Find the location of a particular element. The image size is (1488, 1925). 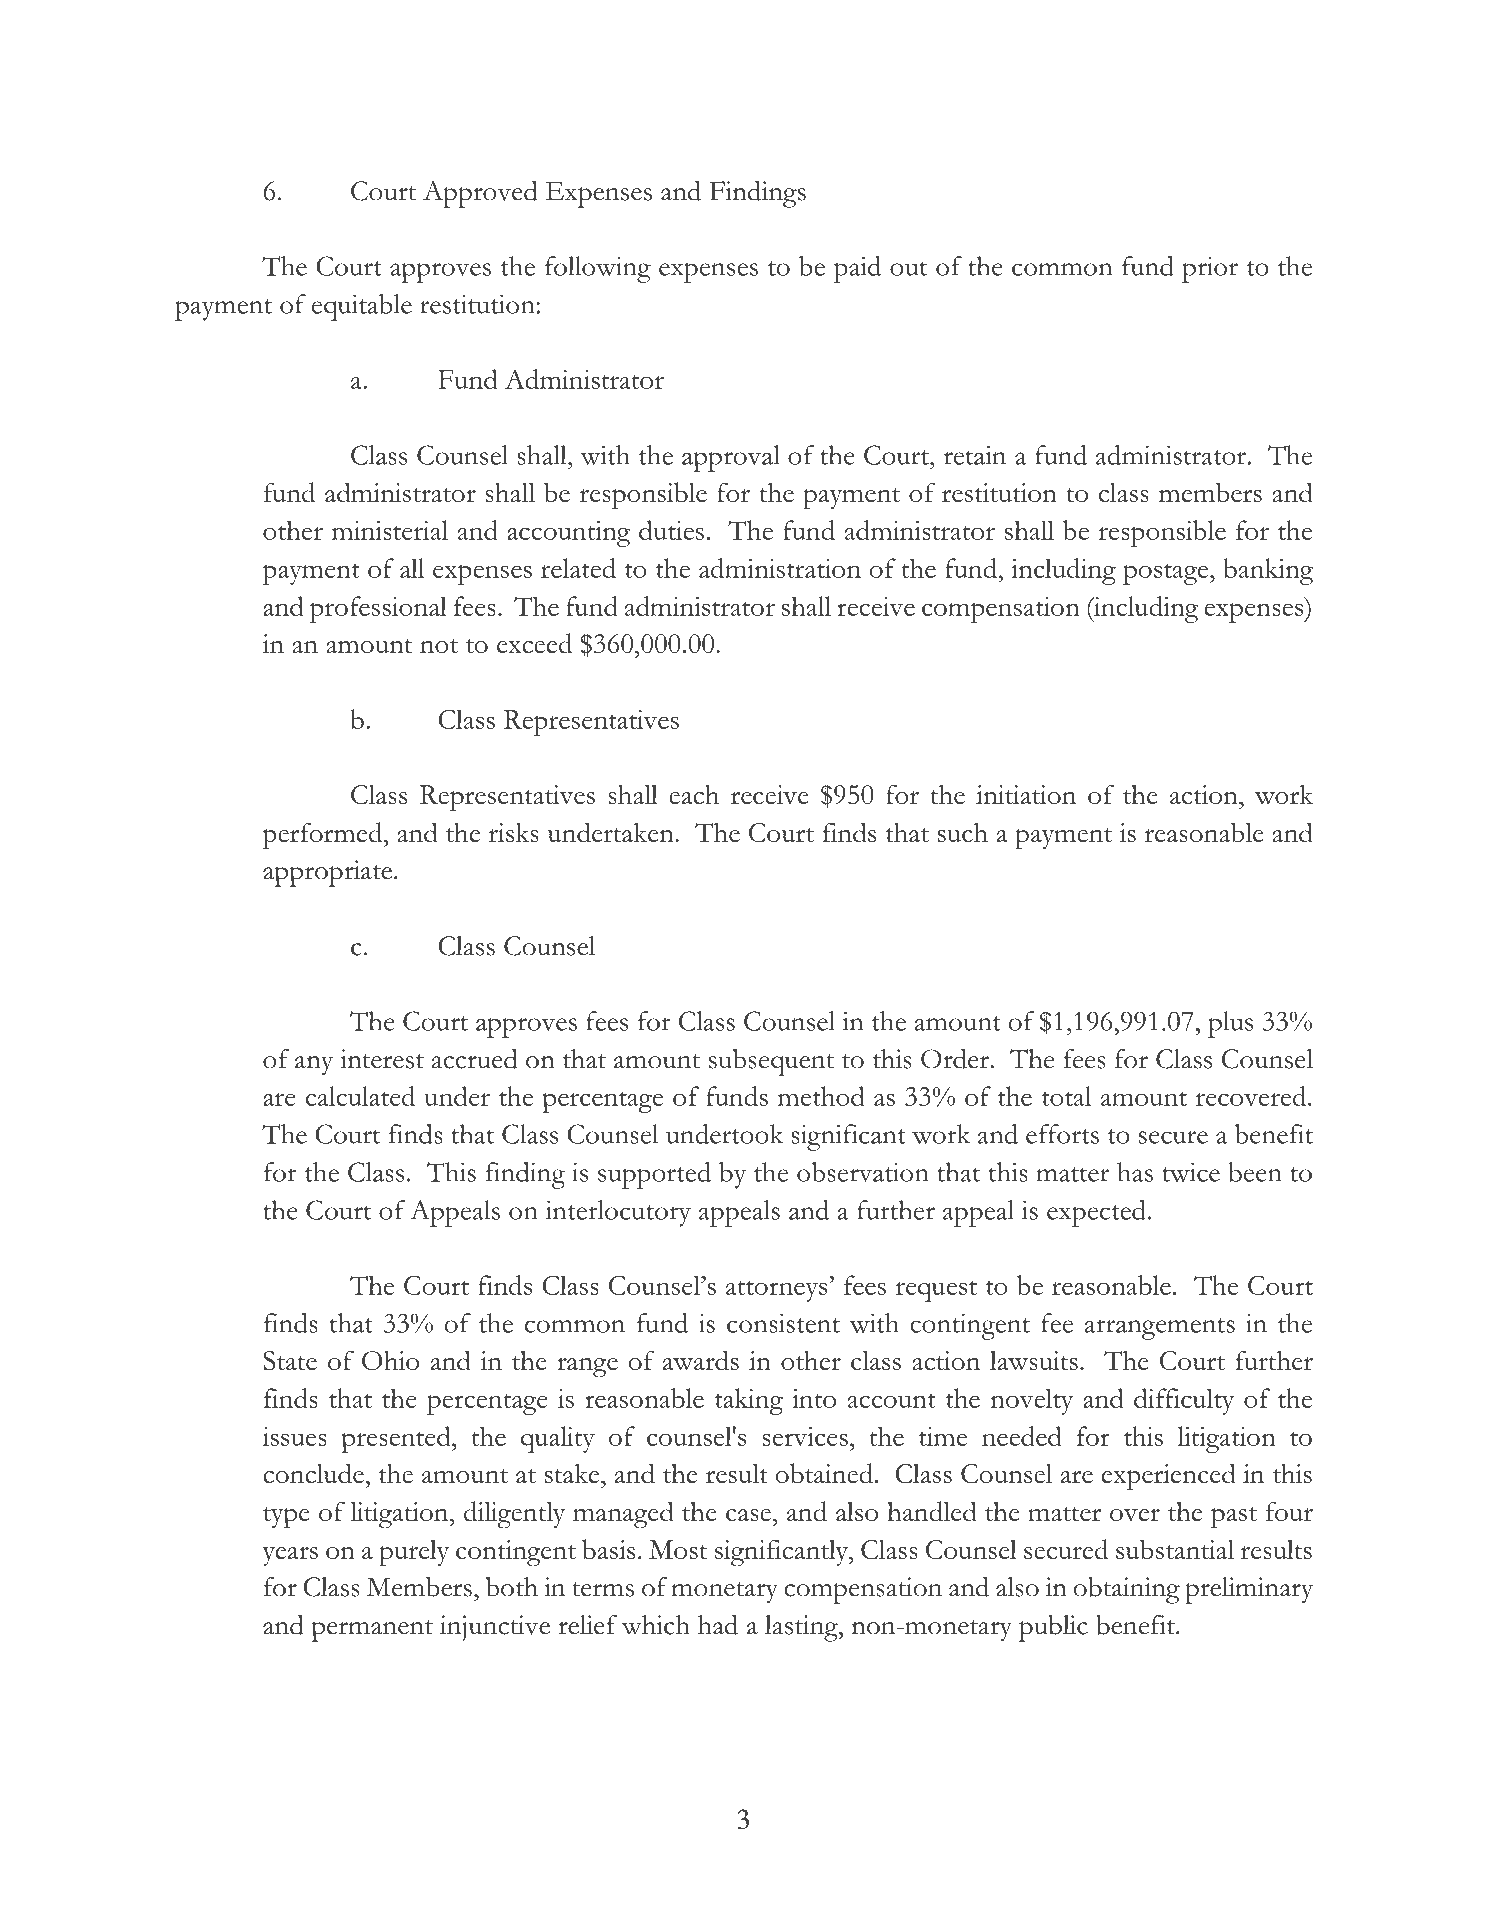

prior is located at coordinates (1210, 269).
